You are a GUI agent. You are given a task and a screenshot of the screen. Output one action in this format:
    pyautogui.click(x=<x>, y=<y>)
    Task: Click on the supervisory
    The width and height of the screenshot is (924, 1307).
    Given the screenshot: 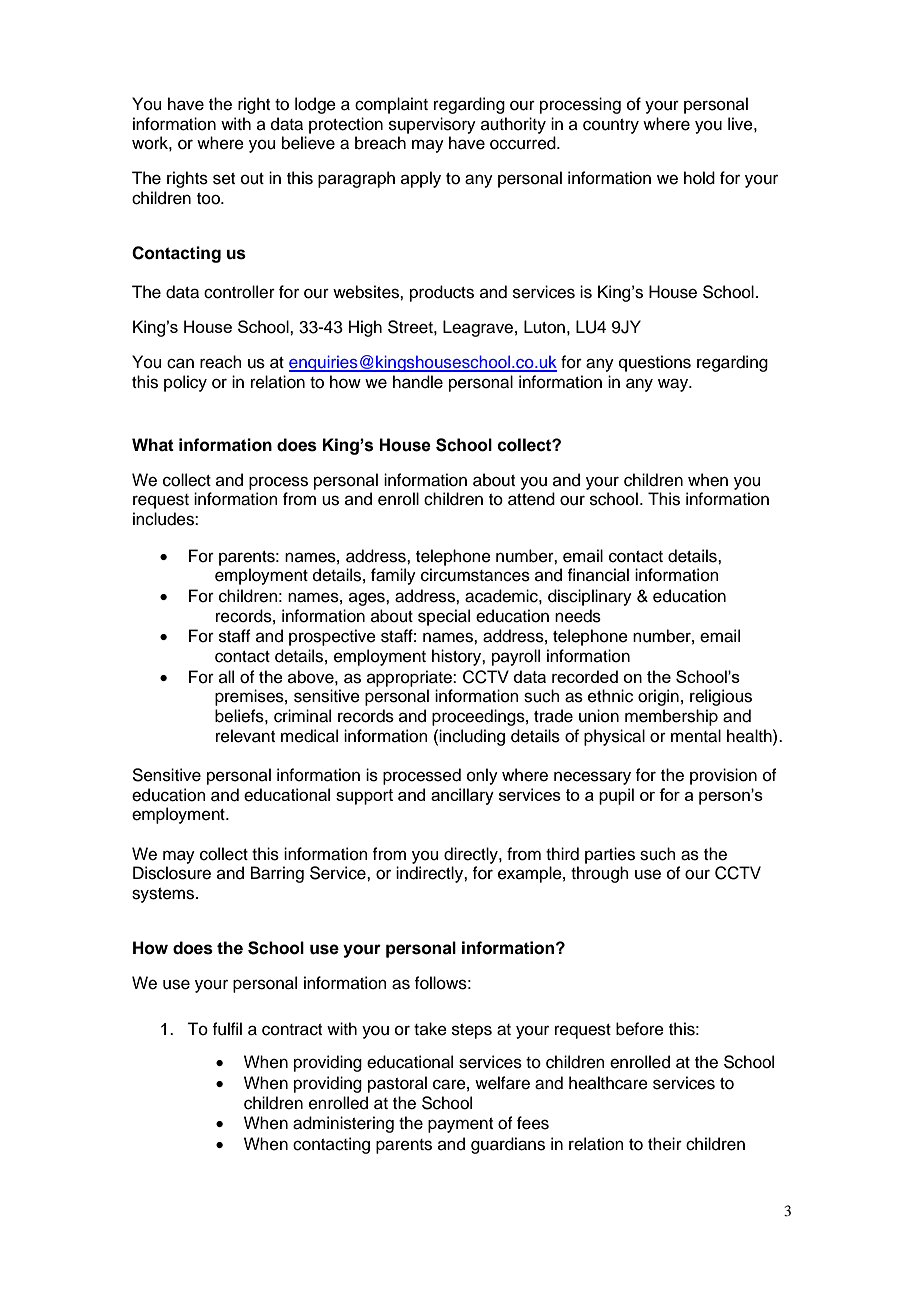 What is the action you would take?
    pyautogui.click(x=432, y=125)
